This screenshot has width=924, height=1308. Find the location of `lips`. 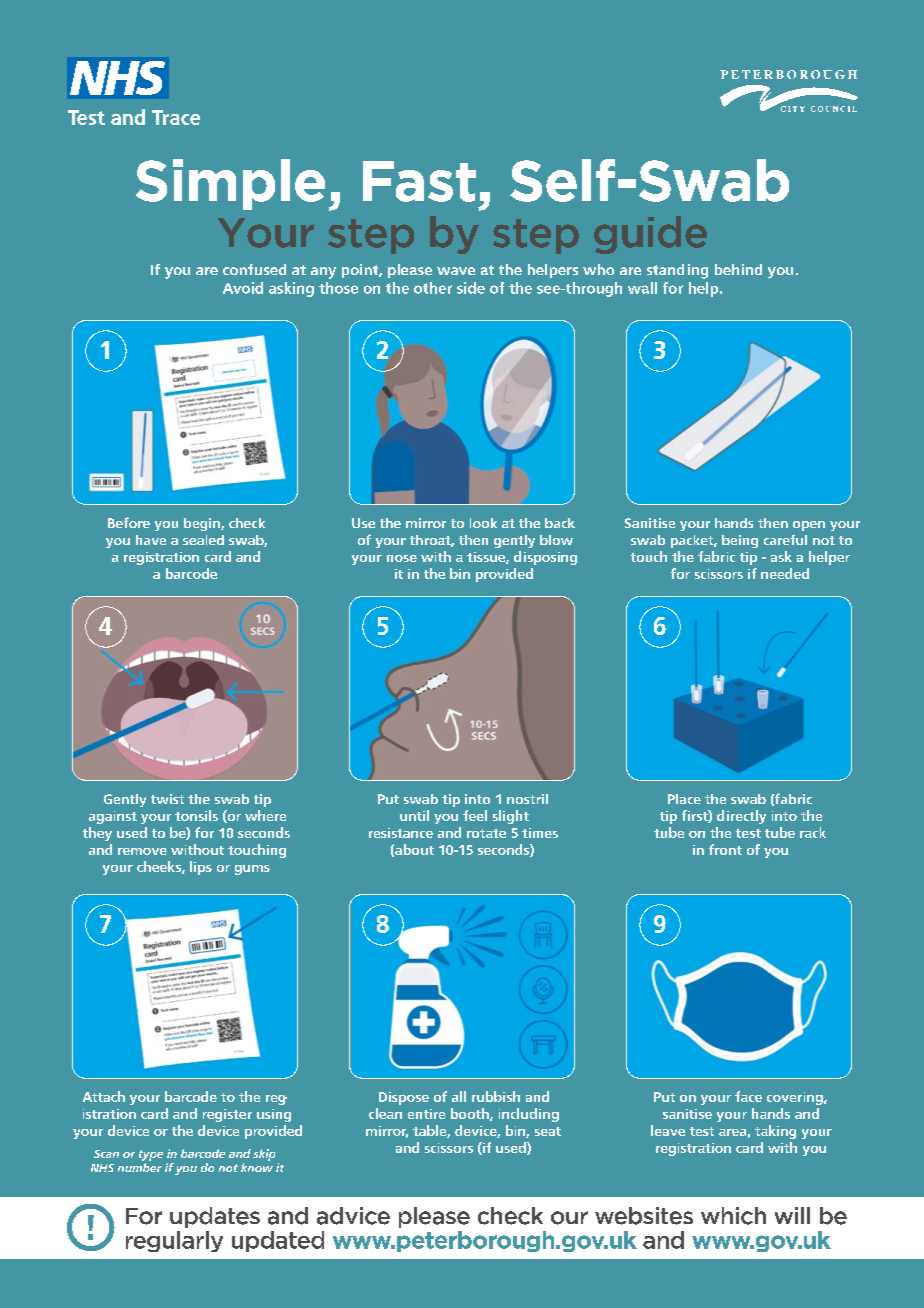

lips is located at coordinates (201, 868).
